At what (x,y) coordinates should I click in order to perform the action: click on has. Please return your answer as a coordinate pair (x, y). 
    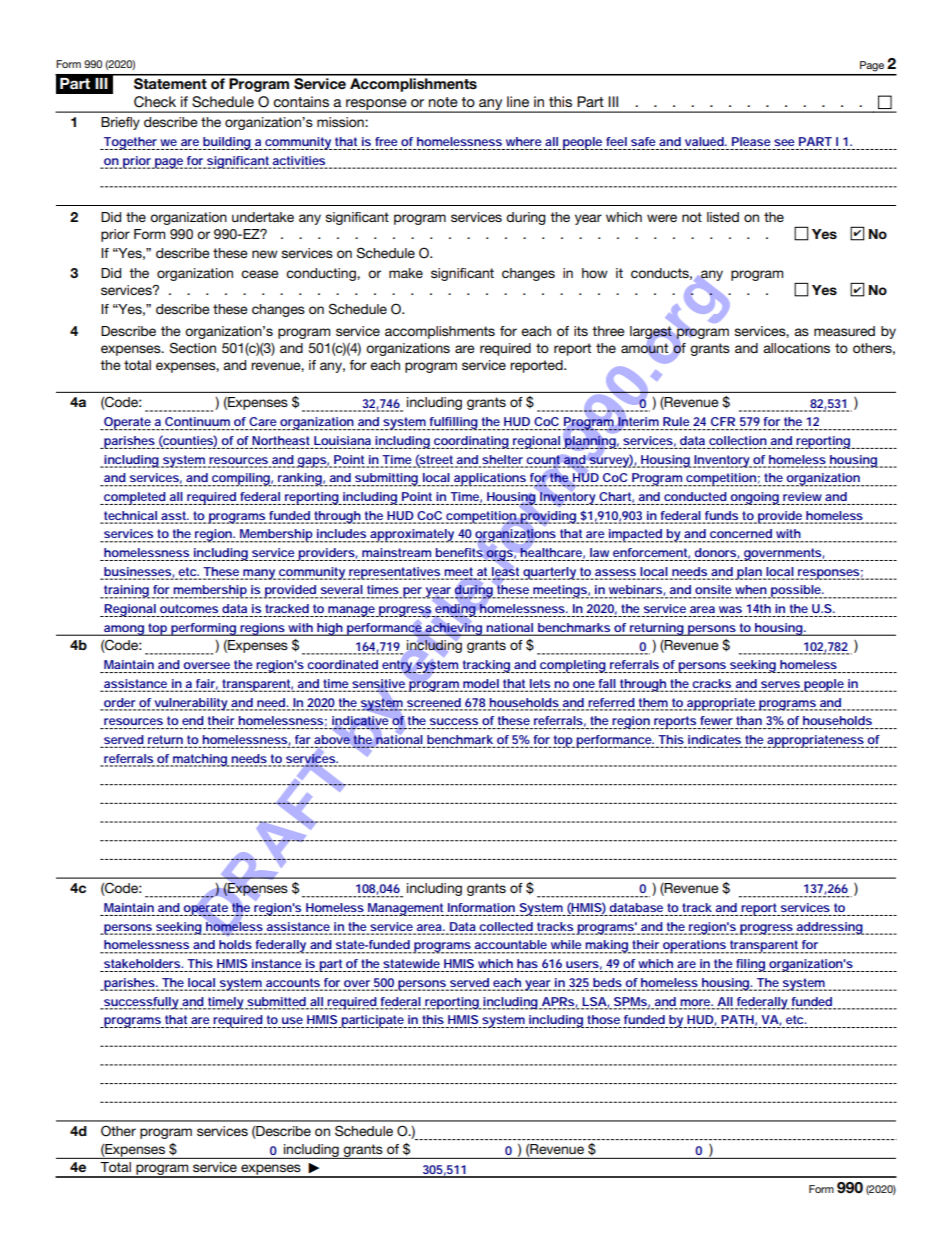
    Looking at the image, I should click on (527, 963).
